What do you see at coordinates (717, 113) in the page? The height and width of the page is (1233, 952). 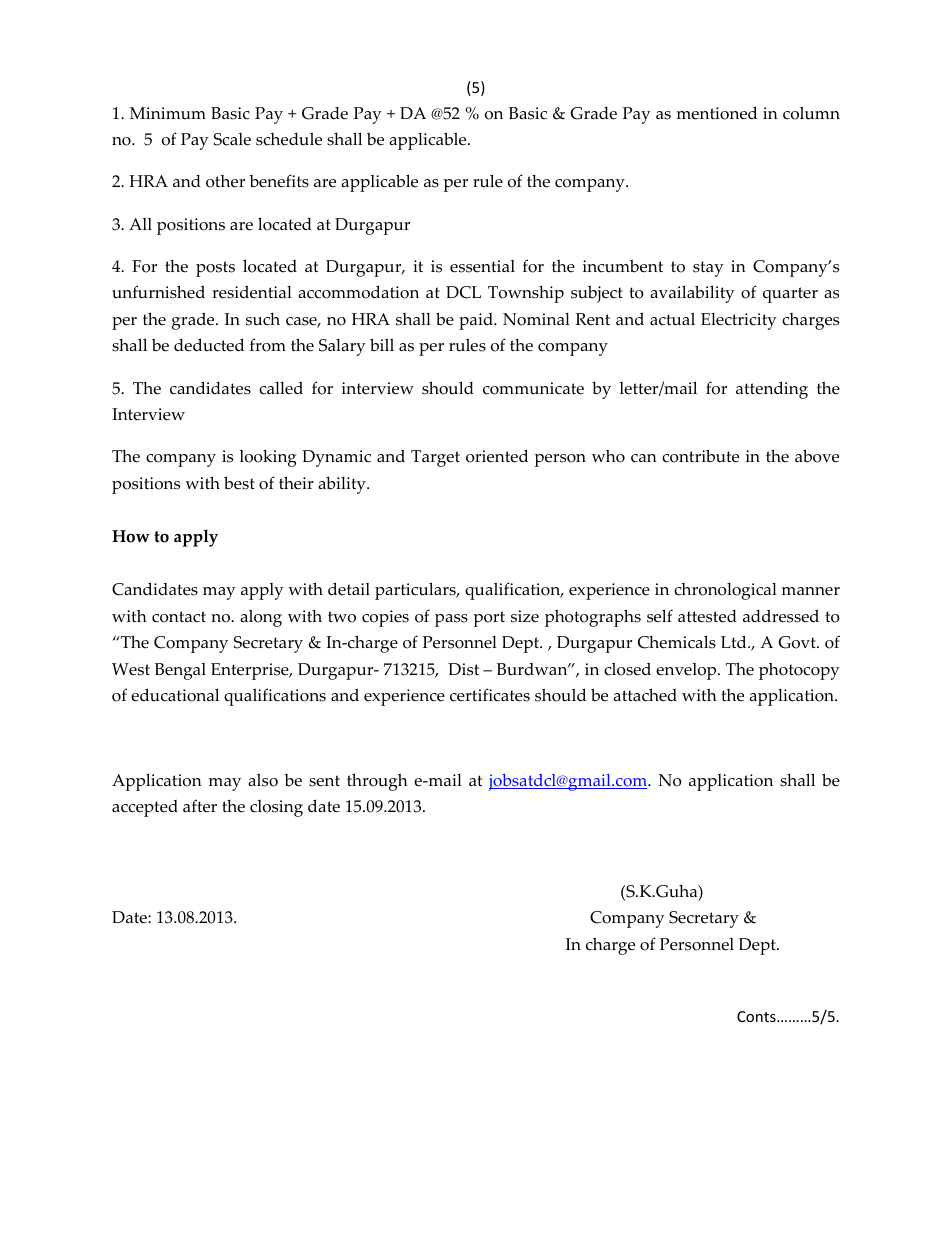 I see `mentioned` at bounding box center [717, 113].
